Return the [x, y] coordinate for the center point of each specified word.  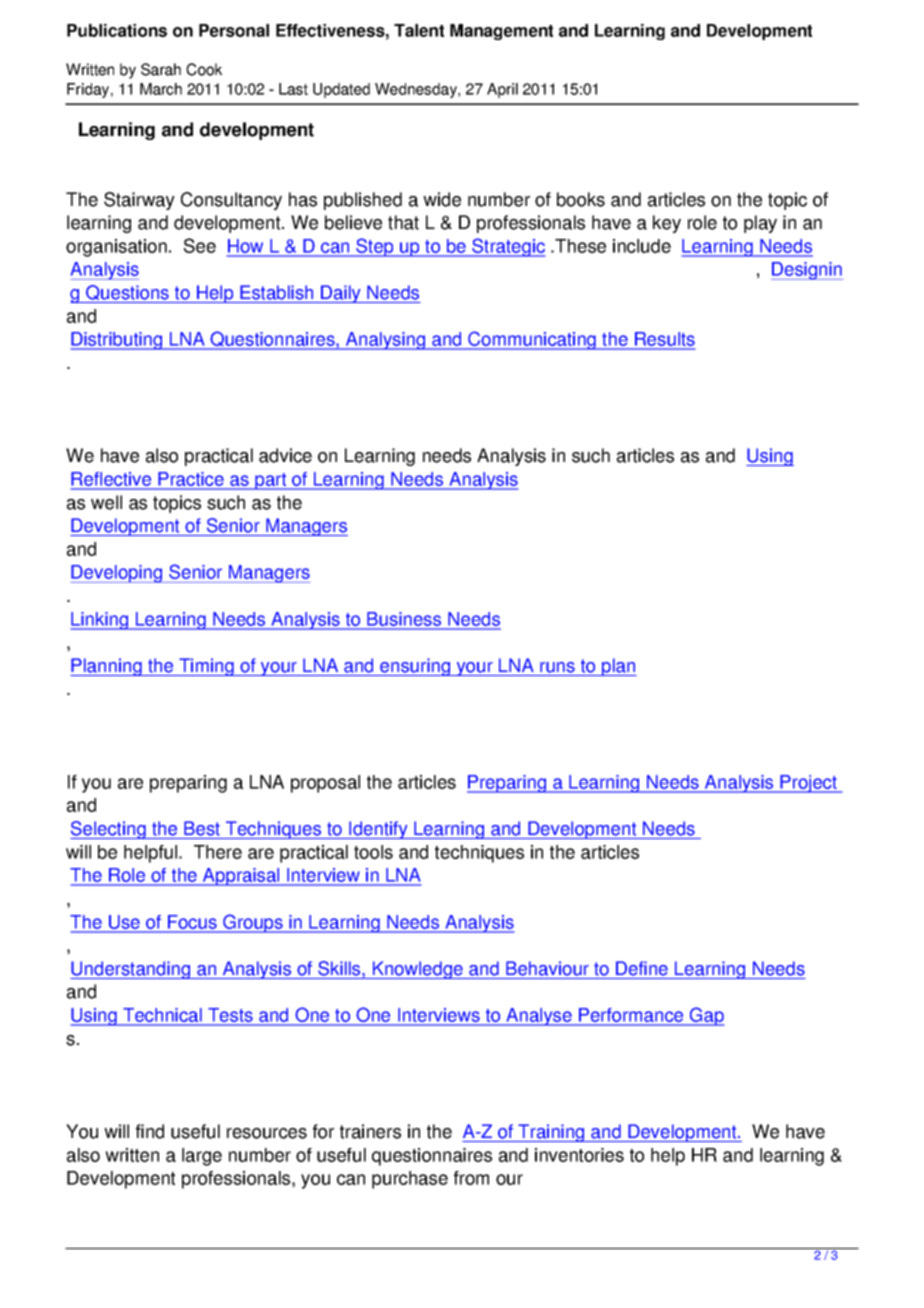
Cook [204, 69]
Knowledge [418, 970]
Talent [419, 30]
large [202, 1157]
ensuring [415, 667]
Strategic [508, 247]
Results [664, 340]
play [760, 224]
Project [809, 784]
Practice [191, 480]
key [667, 224]
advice [285, 455]
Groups [253, 923]
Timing [206, 667]
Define [642, 968]
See [200, 245]
